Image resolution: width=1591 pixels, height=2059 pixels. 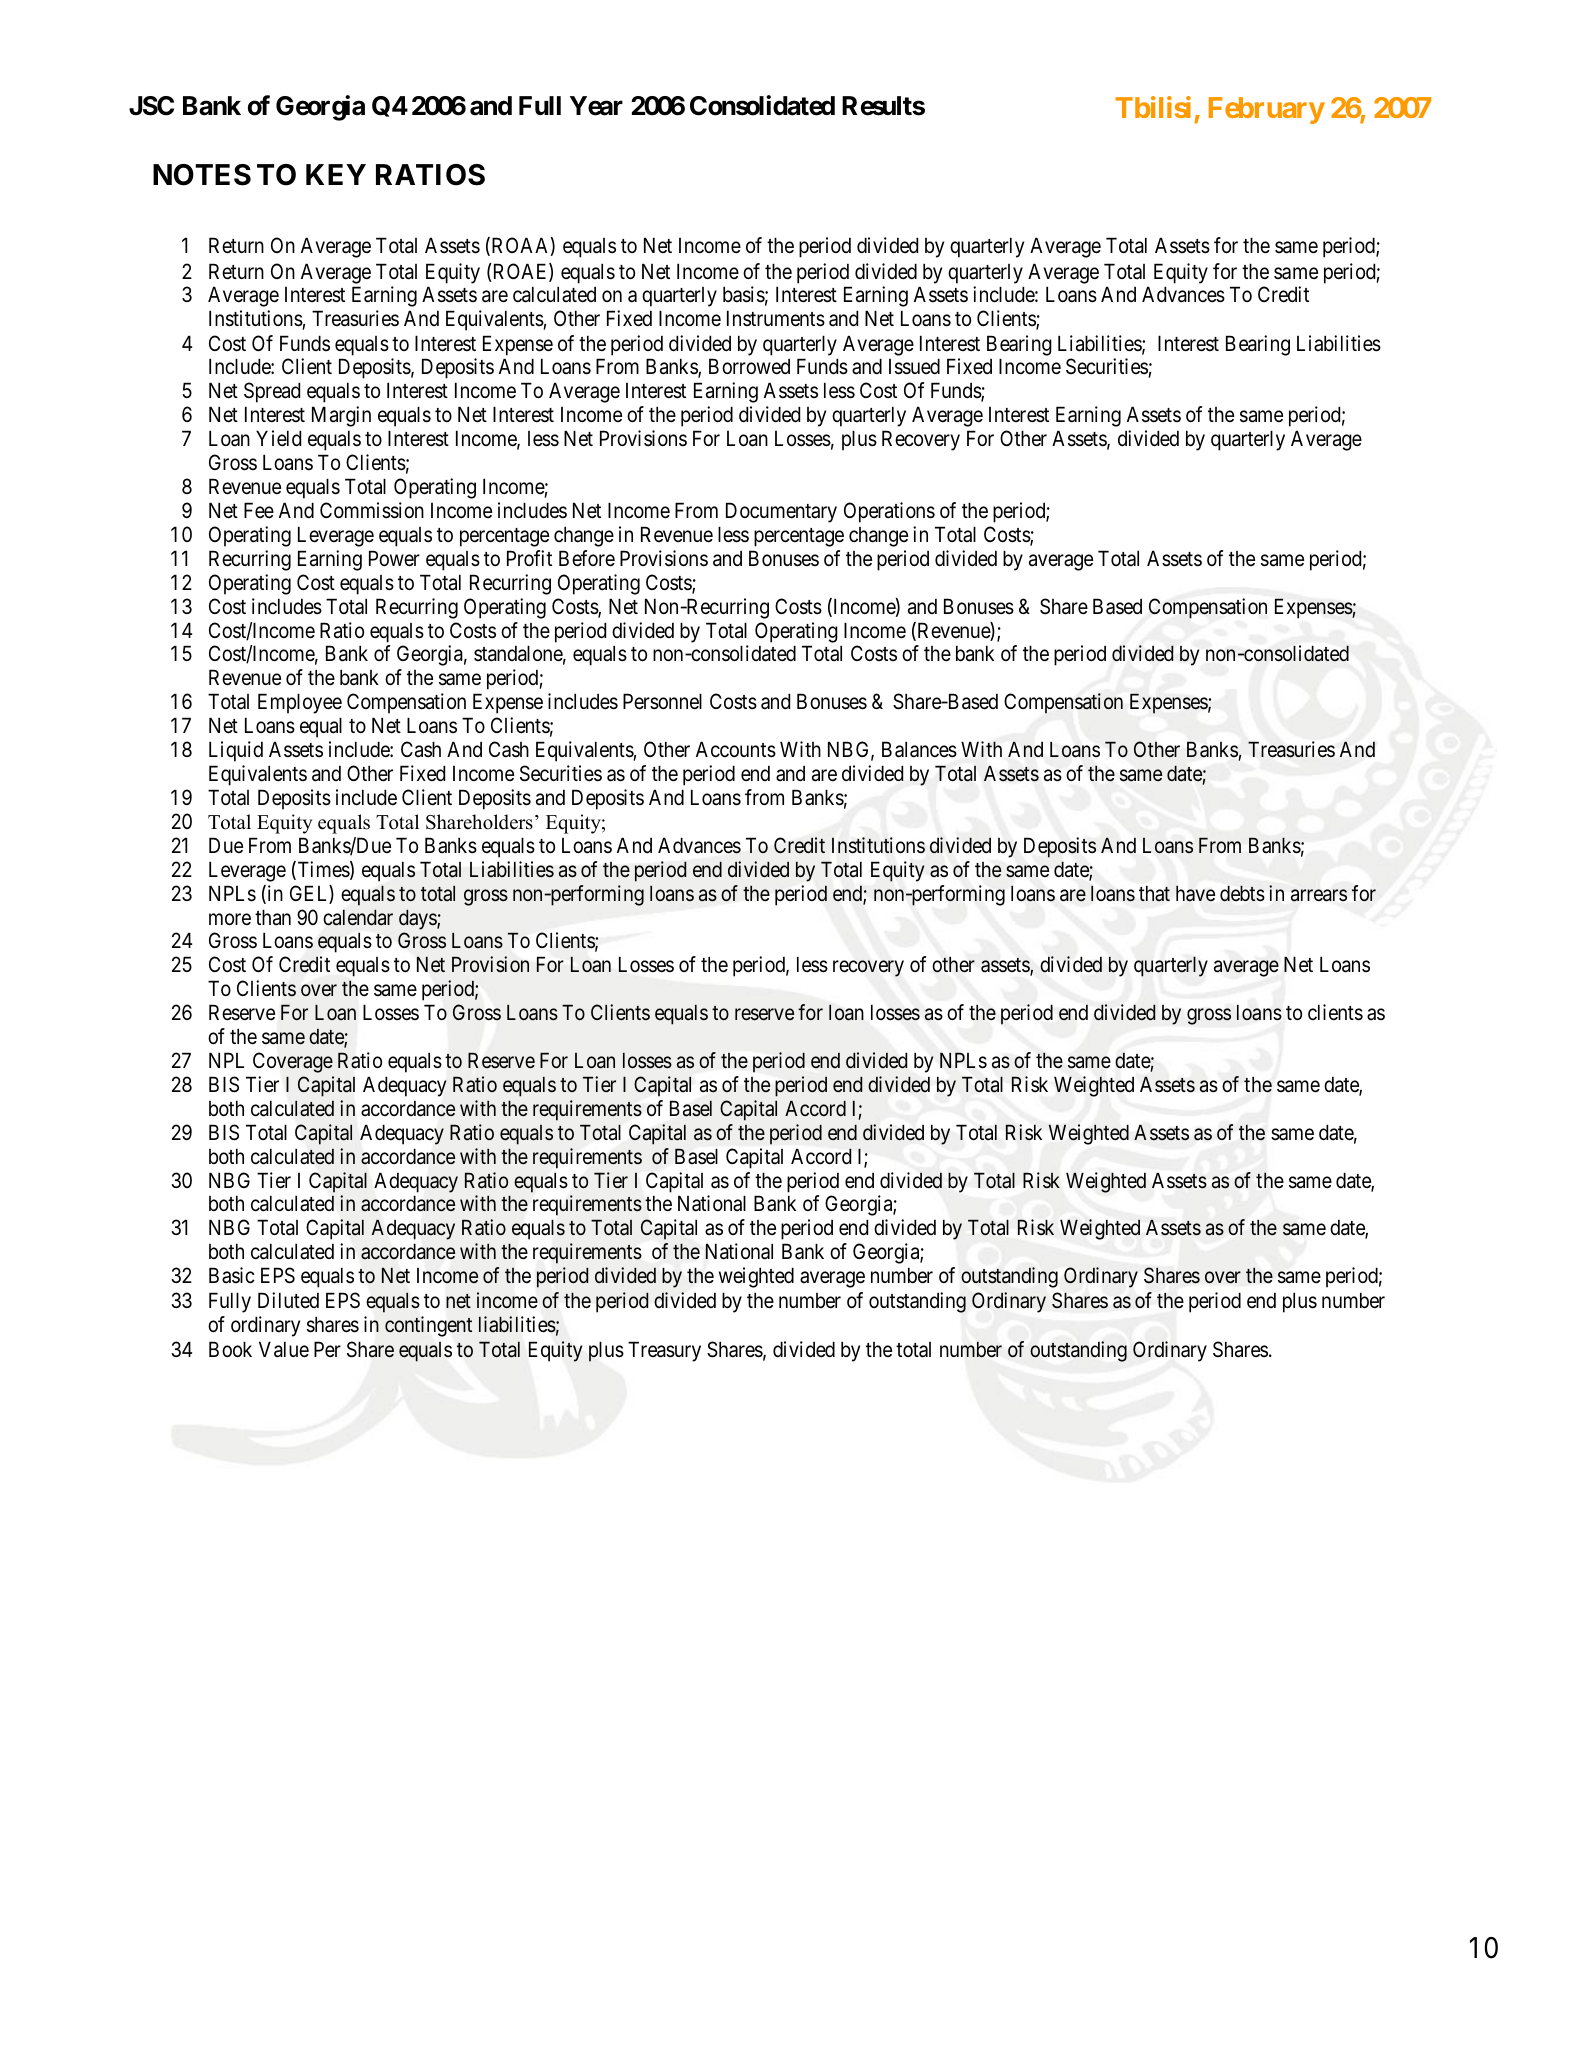 What do you see at coordinates (914, 366) in the image?
I see `Issued` at bounding box center [914, 366].
